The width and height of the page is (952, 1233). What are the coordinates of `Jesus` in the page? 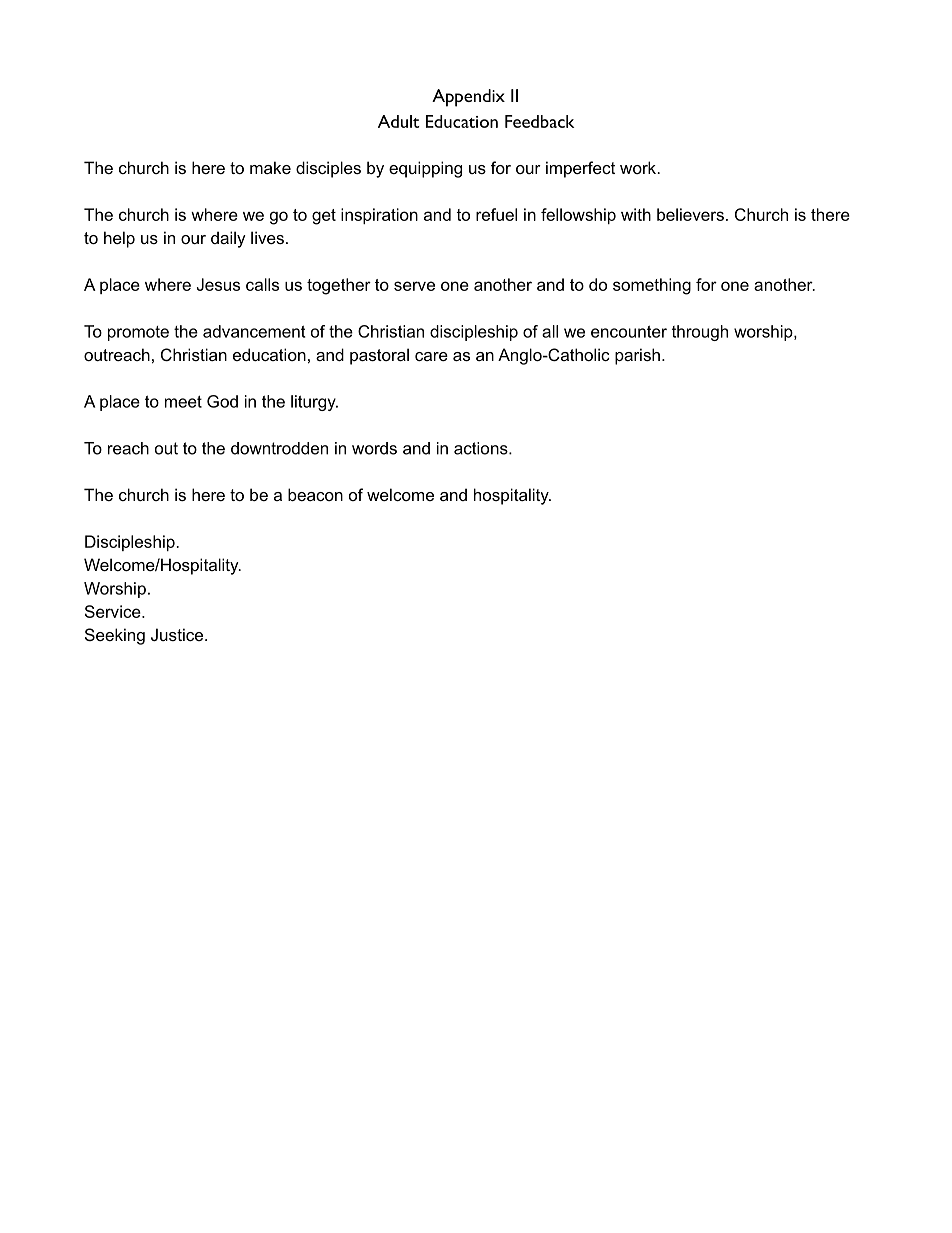 It's located at (218, 284).
